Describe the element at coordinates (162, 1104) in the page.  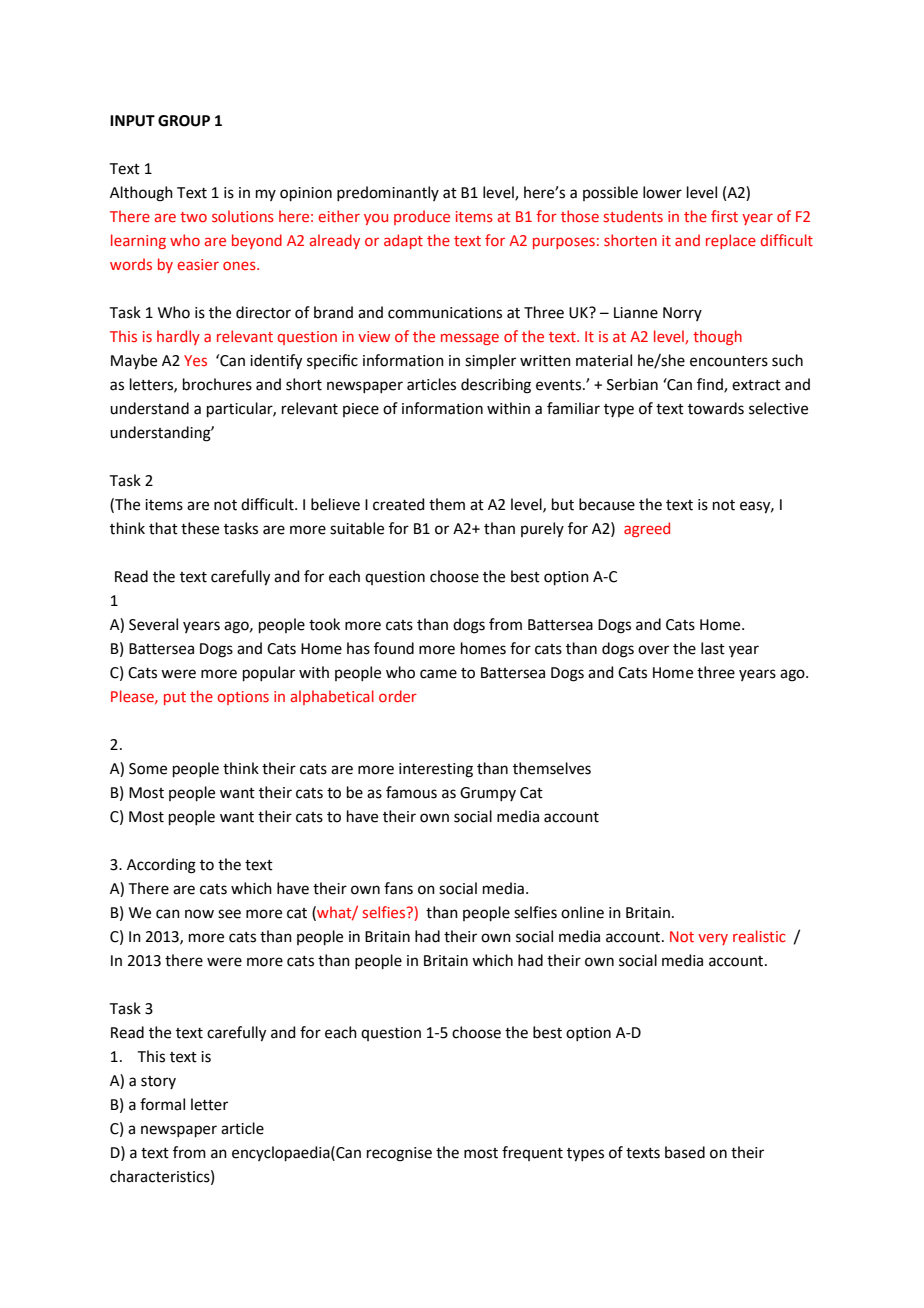
I see `formal` at that location.
